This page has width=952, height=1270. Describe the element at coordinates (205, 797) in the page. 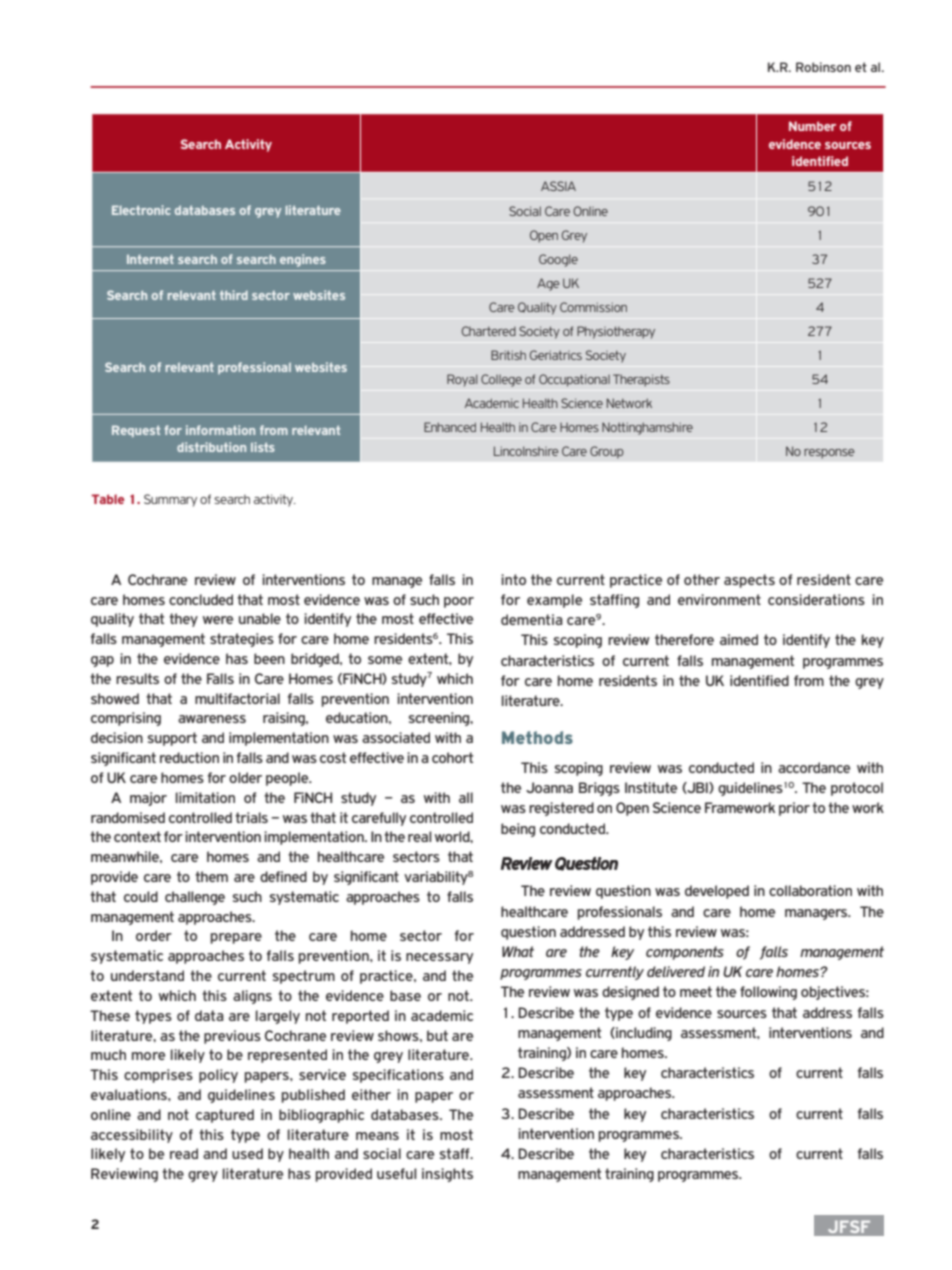

I see `limitation` at that location.
